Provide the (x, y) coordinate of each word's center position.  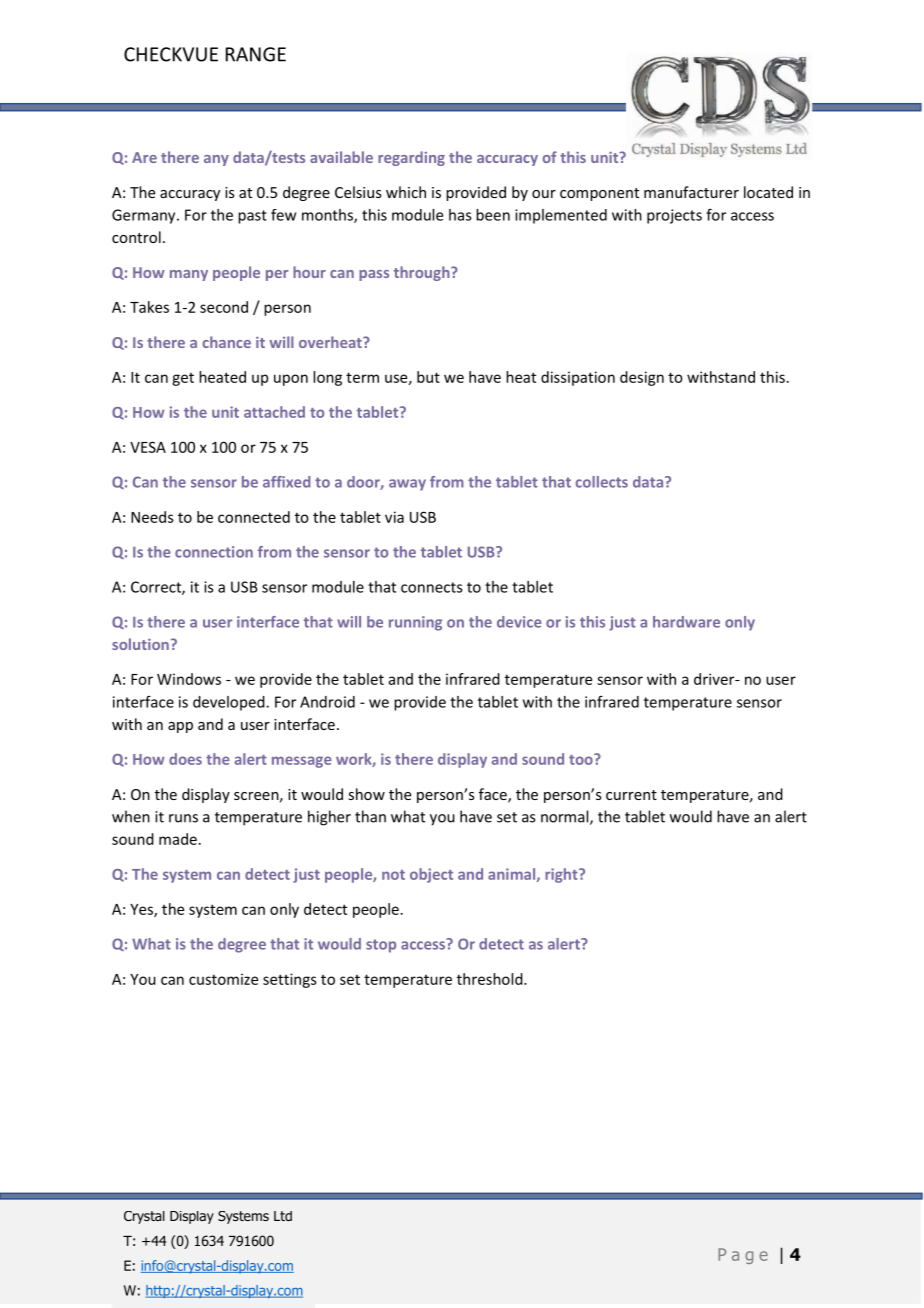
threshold (491, 979)
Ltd (283, 1216)
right (562, 875)
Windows (189, 679)
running (415, 623)
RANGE (256, 54)
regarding (411, 158)
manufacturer (691, 192)
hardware (686, 622)
